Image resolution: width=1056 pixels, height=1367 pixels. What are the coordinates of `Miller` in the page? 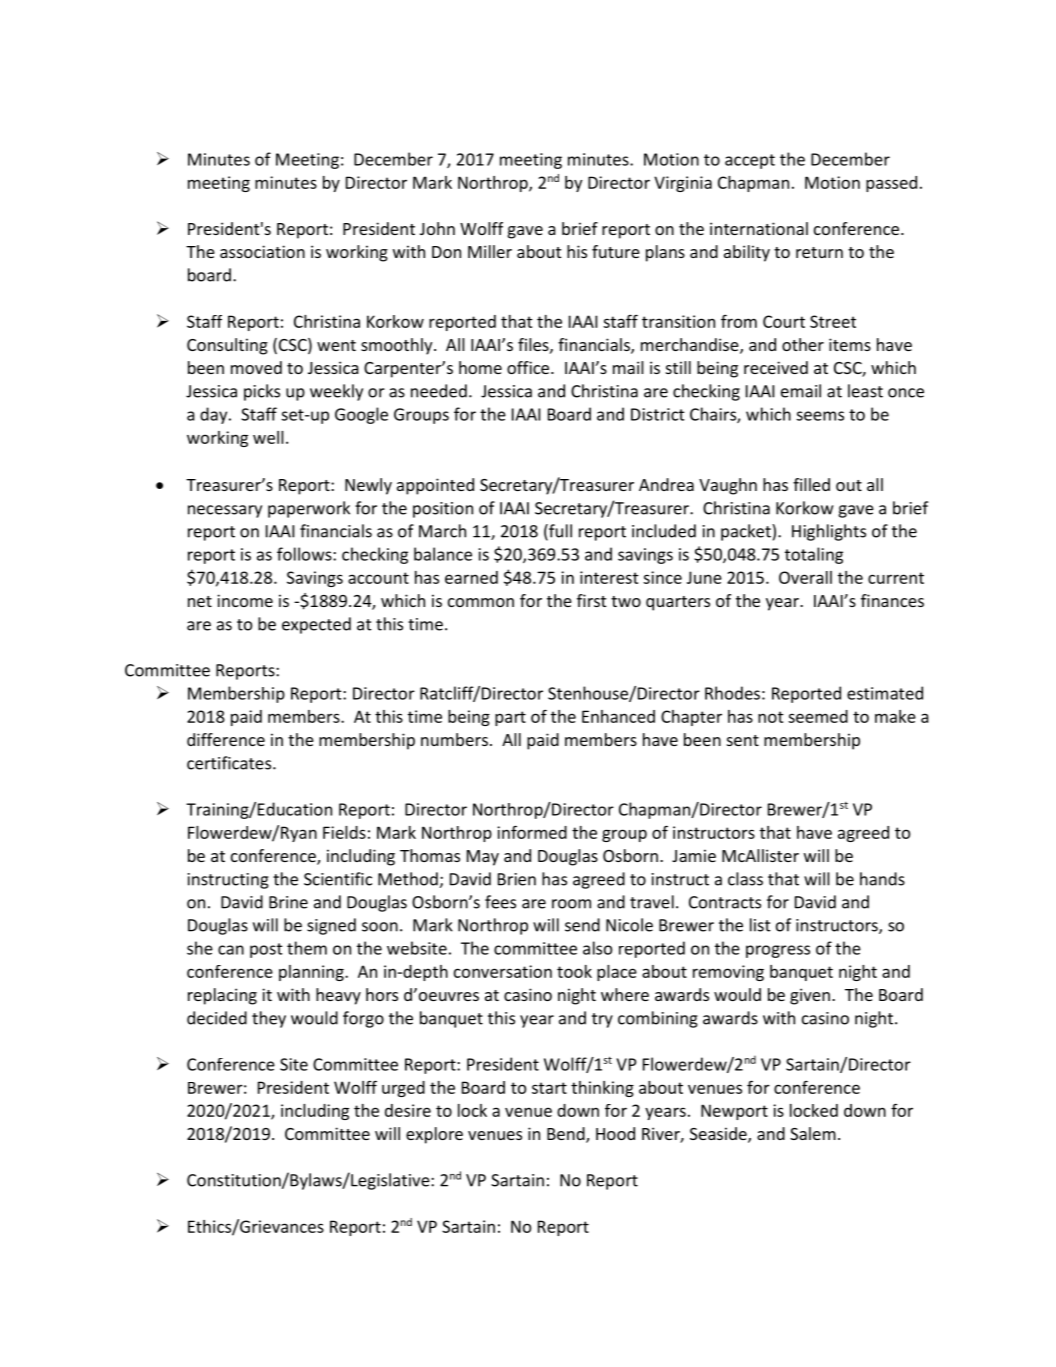 It's located at (490, 251).
